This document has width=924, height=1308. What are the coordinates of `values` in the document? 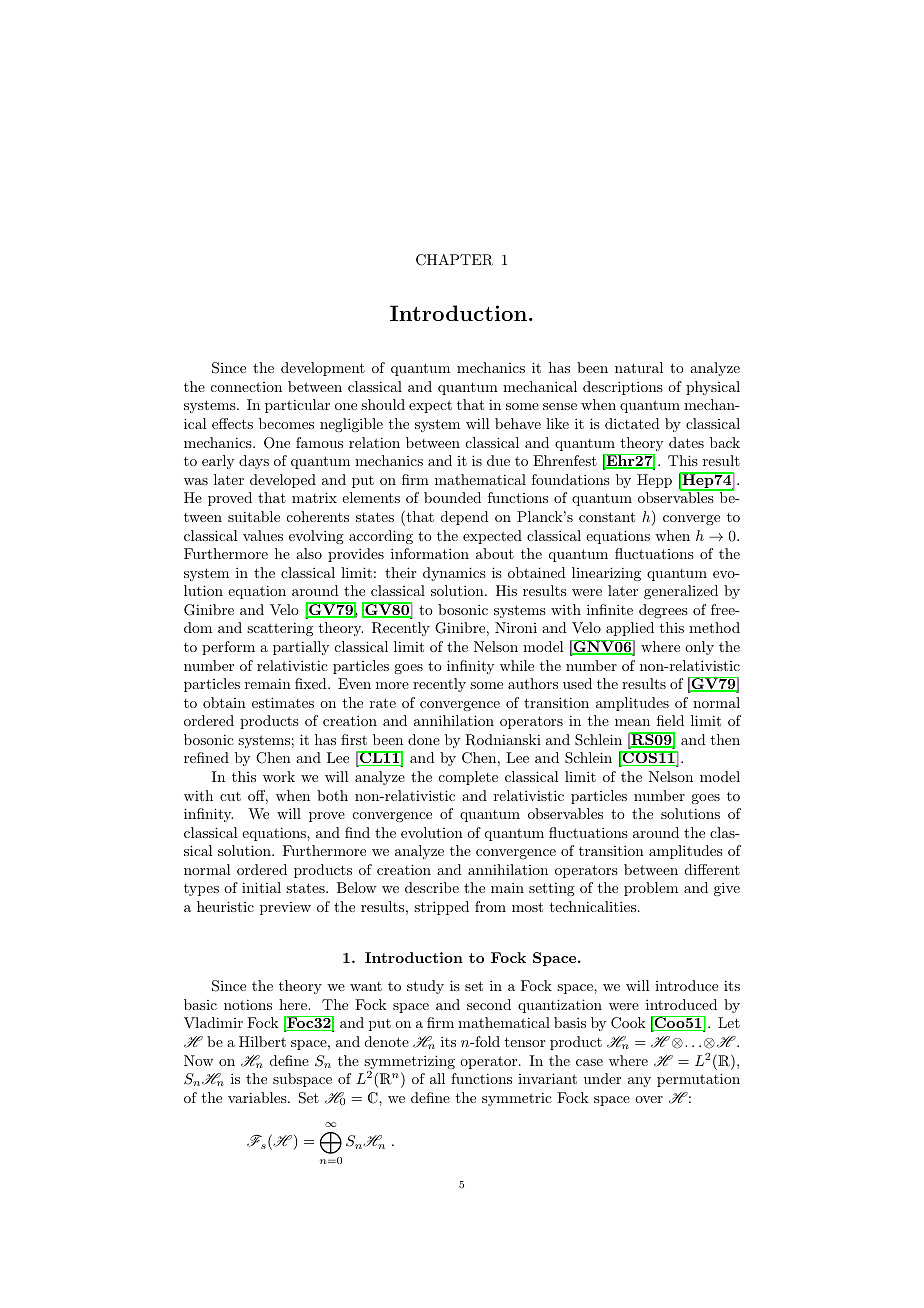 It's located at (263, 535).
